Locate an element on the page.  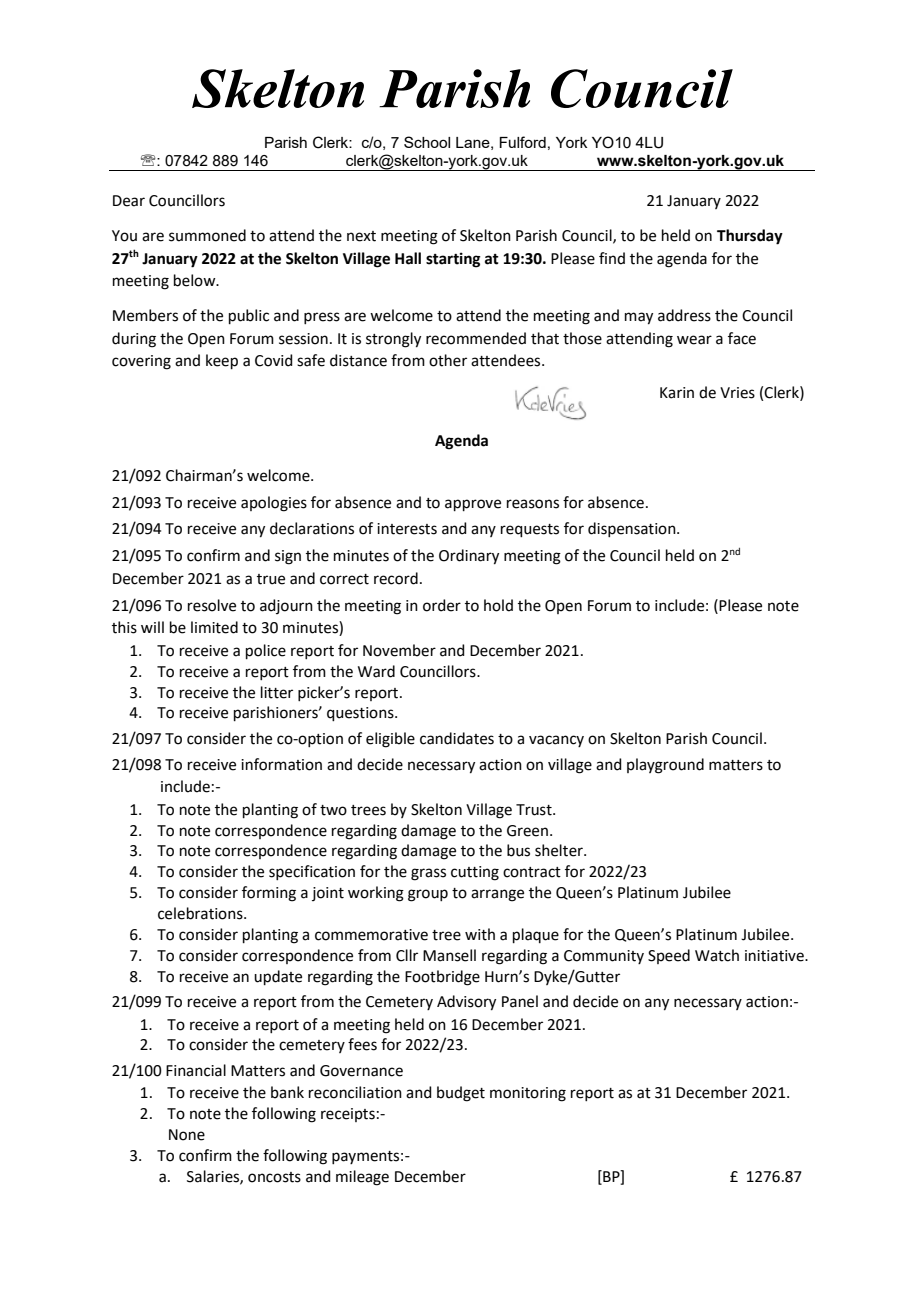
Thursday is located at coordinates (750, 237).
